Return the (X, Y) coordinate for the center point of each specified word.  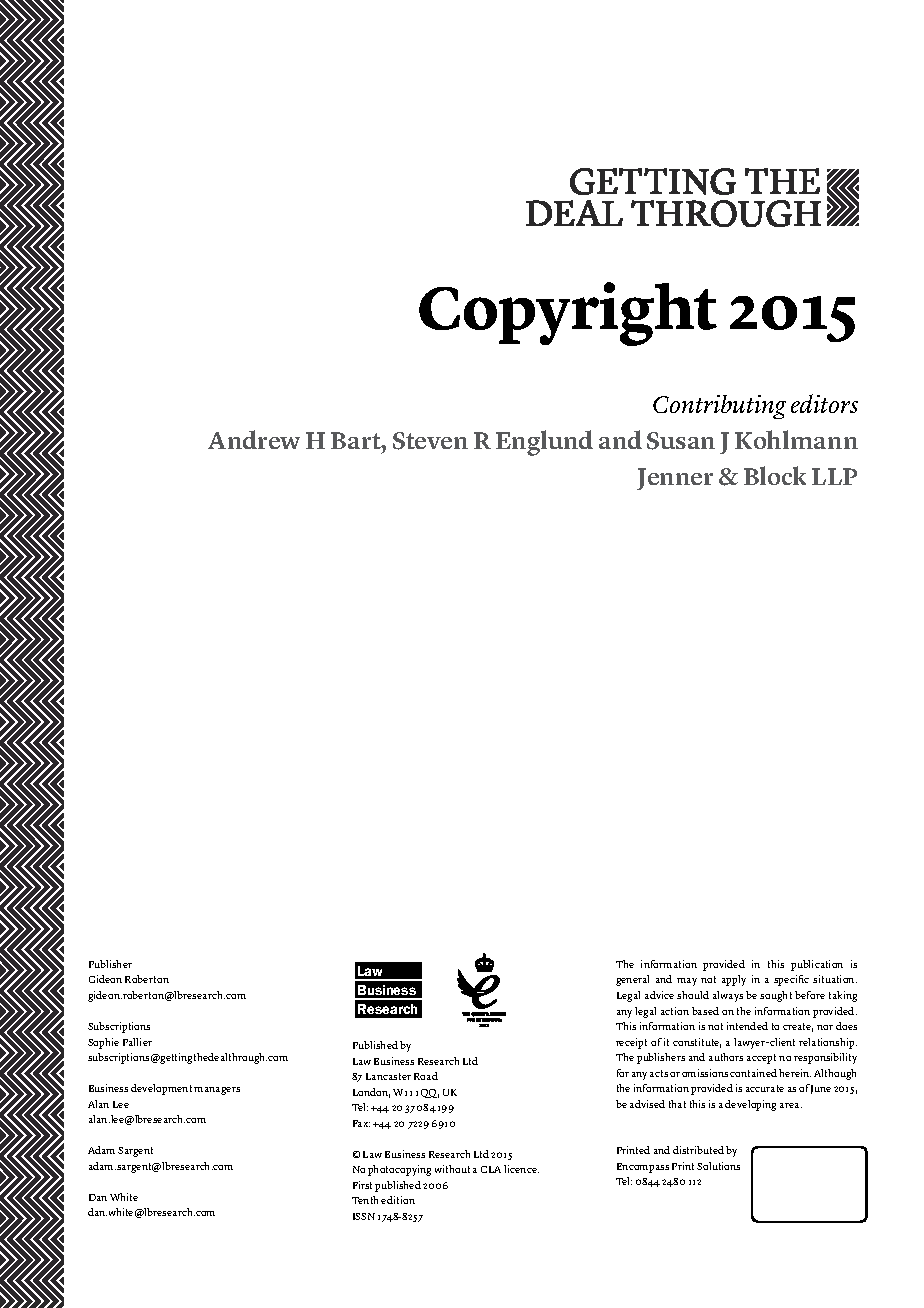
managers (217, 1091)
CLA (491, 1169)
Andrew (254, 439)
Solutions (718, 1166)
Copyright (568, 314)
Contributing (719, 407)
